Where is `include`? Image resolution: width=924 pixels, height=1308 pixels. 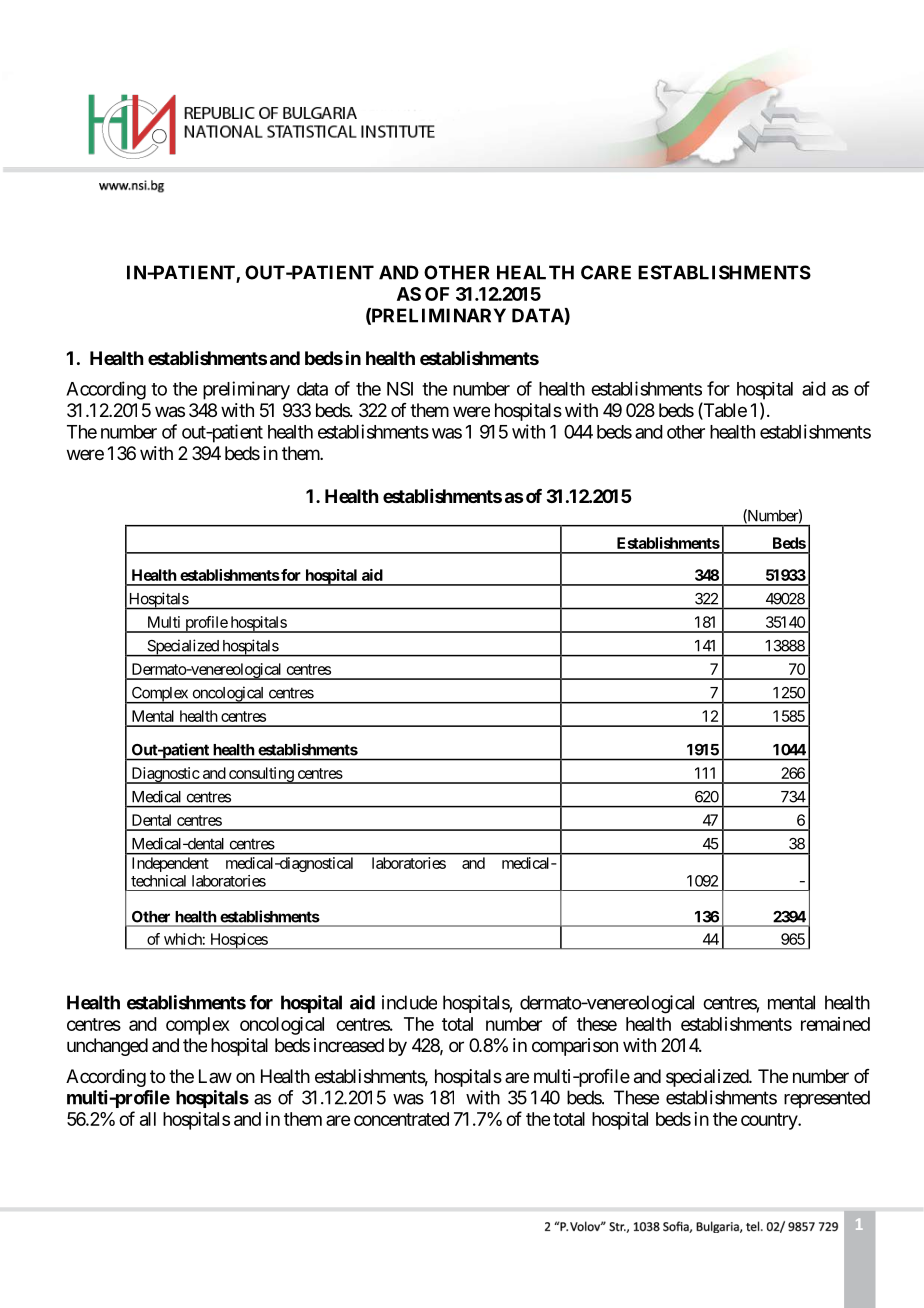
include is located at coordinates (409, 1002).
